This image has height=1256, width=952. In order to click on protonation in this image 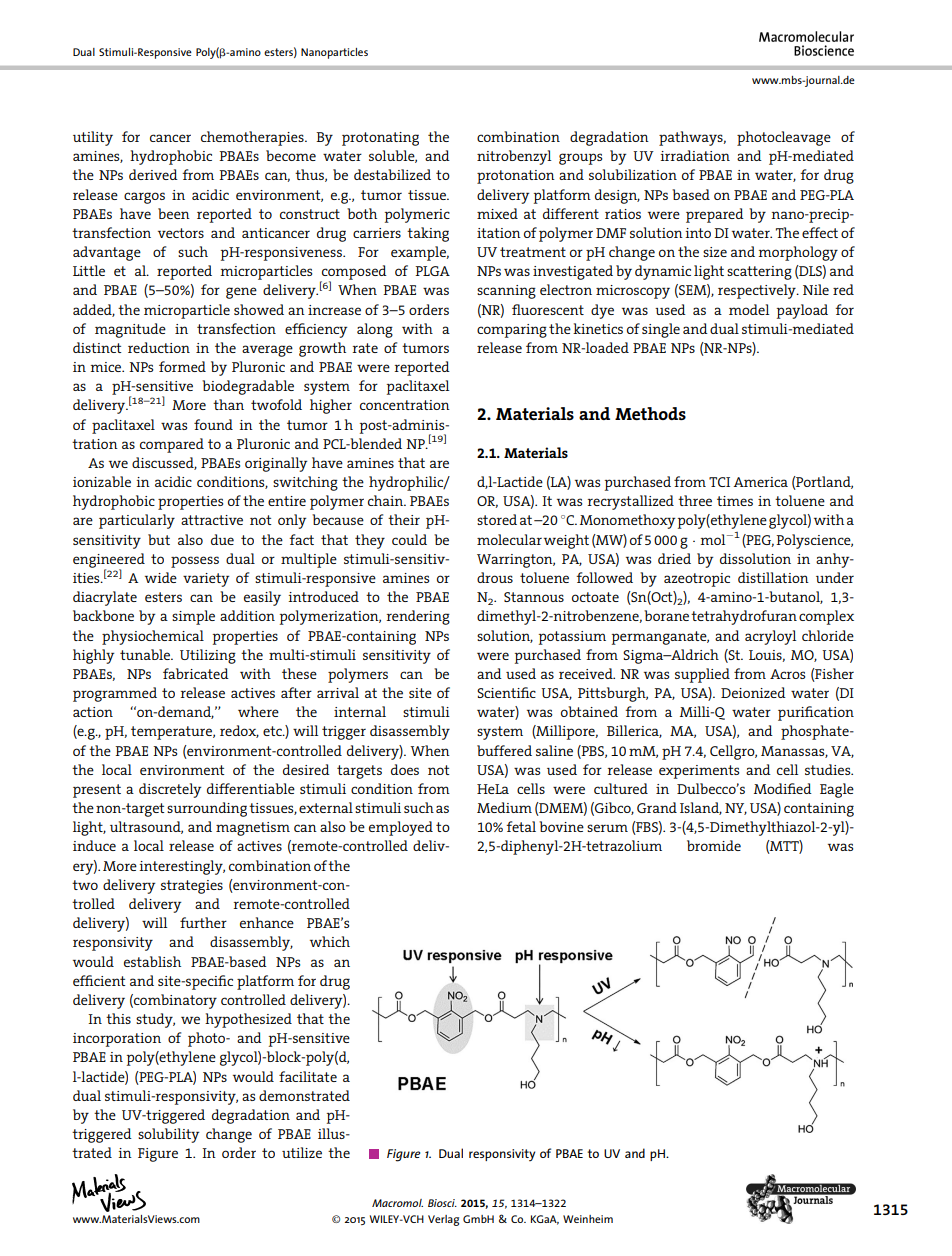, I will do `click(516, 177)`.
